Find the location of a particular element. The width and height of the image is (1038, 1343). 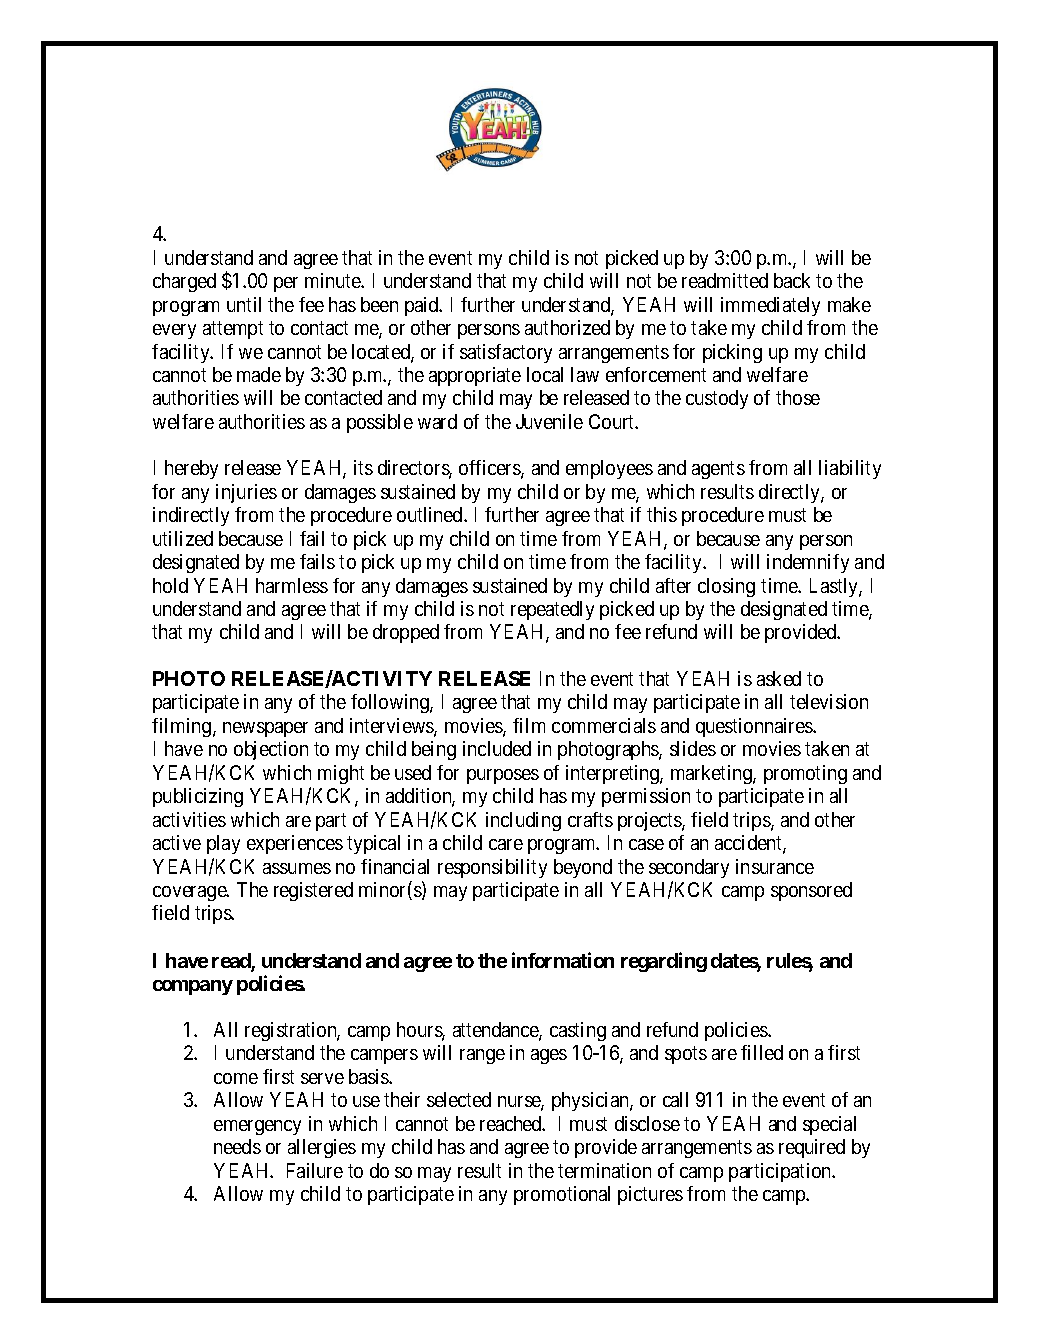

until is located at coordinates (244, 304).
